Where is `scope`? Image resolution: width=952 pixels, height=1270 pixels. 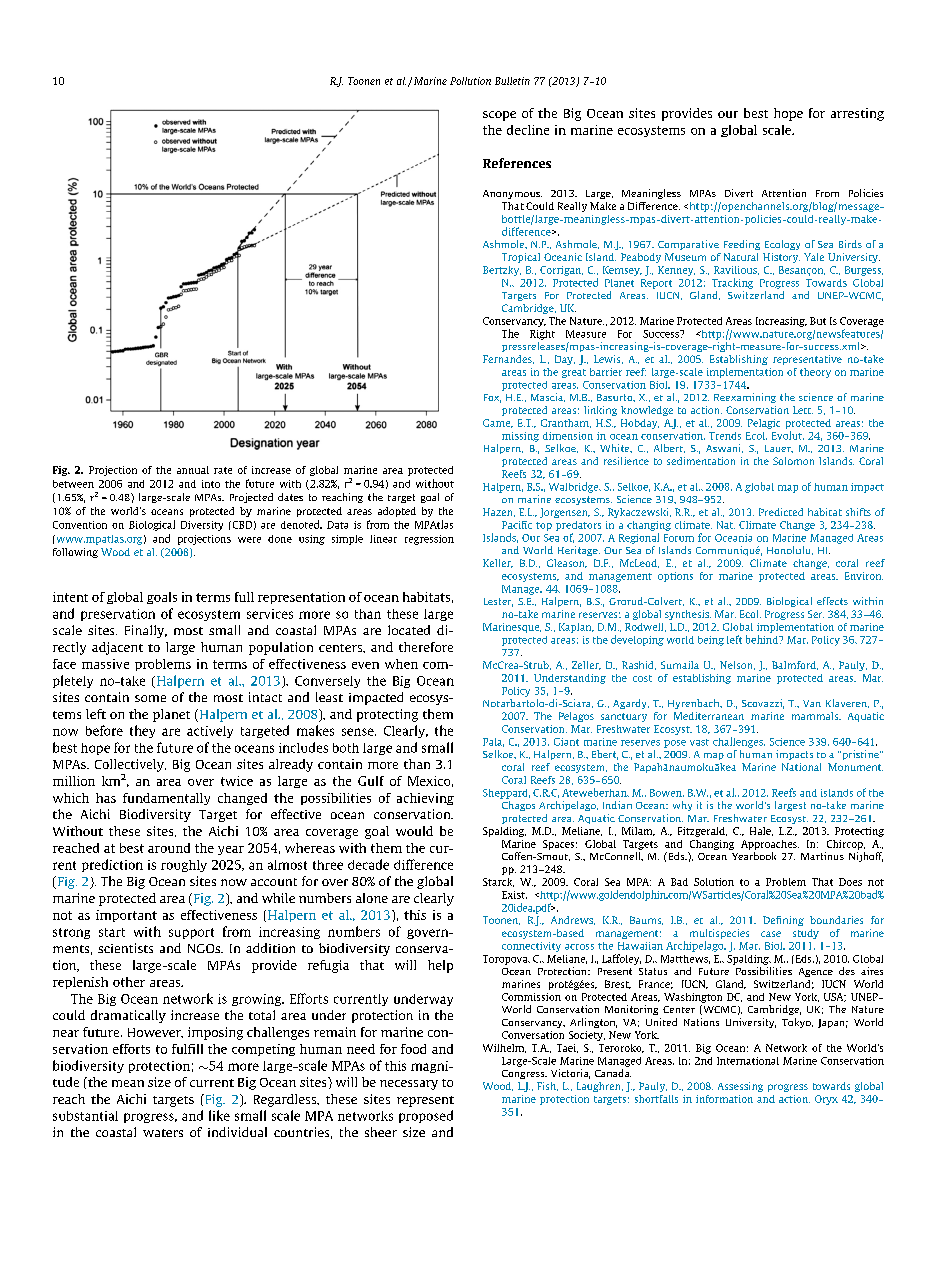 scope is located at coordinates (499, 116).
